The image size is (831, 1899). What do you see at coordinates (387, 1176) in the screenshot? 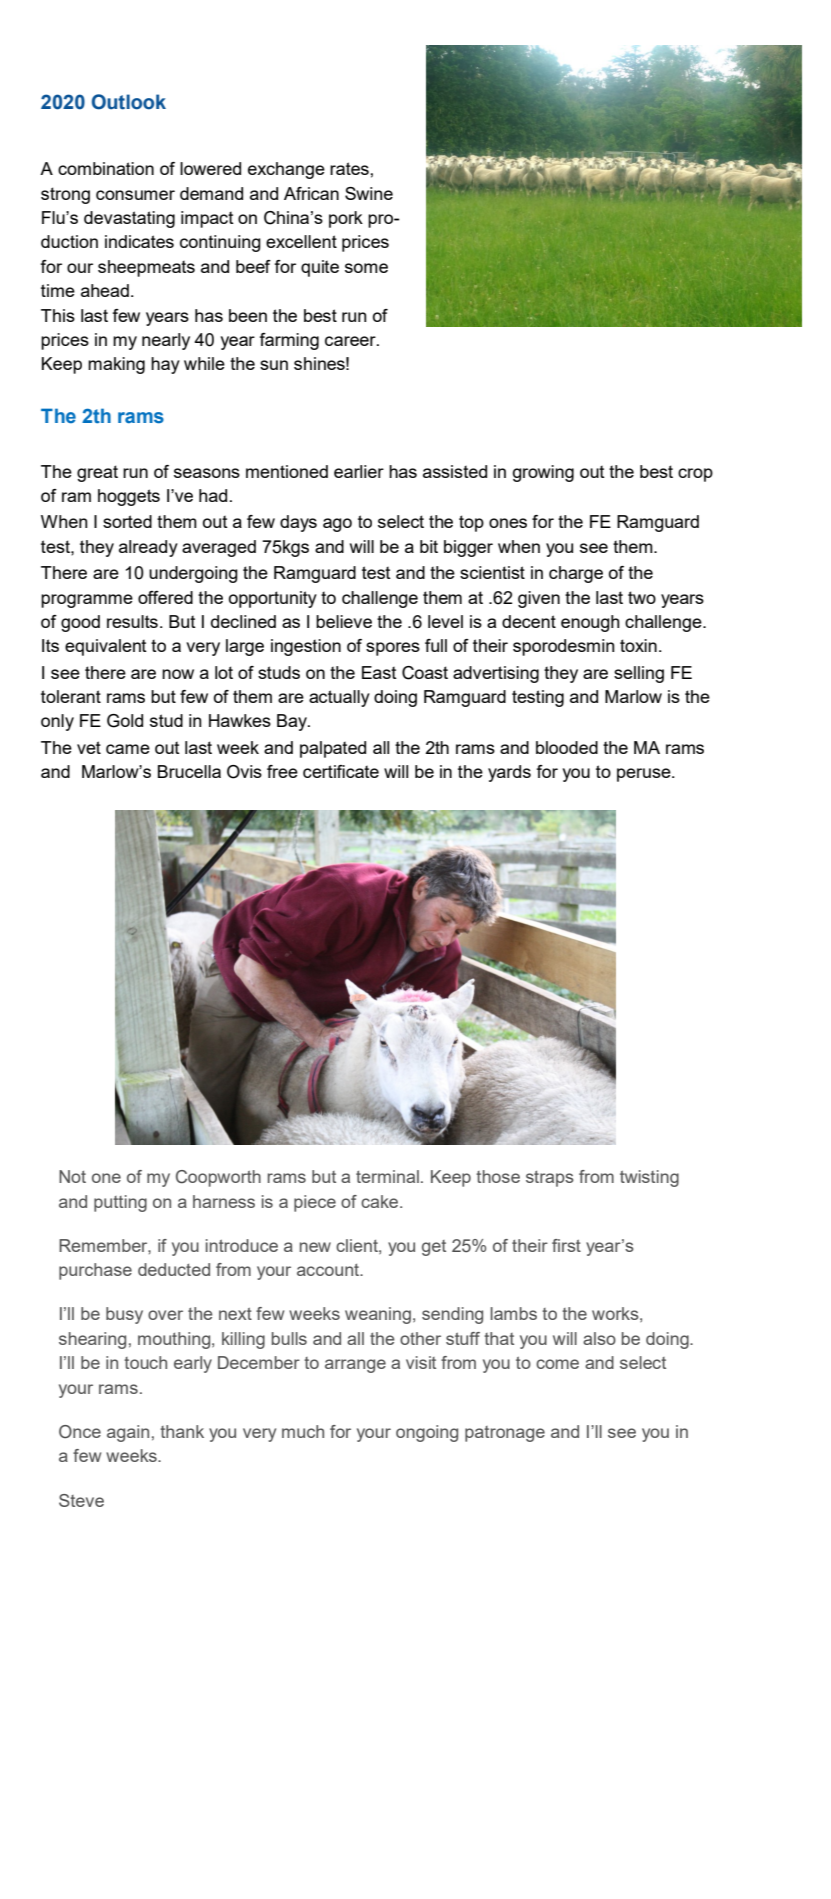
I see `terminal` at bounding box center [387, 1176].
